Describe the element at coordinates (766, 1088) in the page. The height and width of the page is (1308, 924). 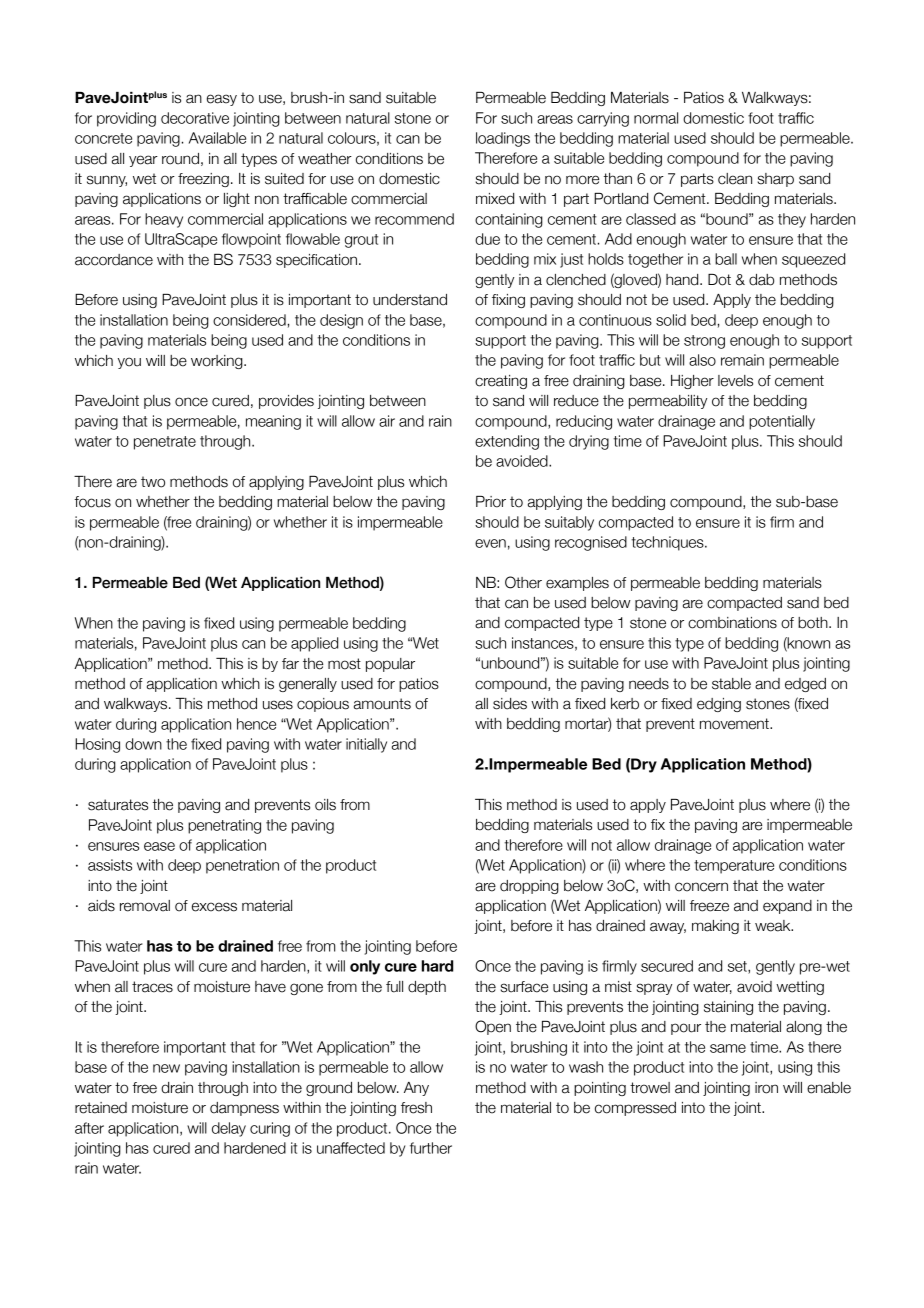
I see `iron` at that location.
